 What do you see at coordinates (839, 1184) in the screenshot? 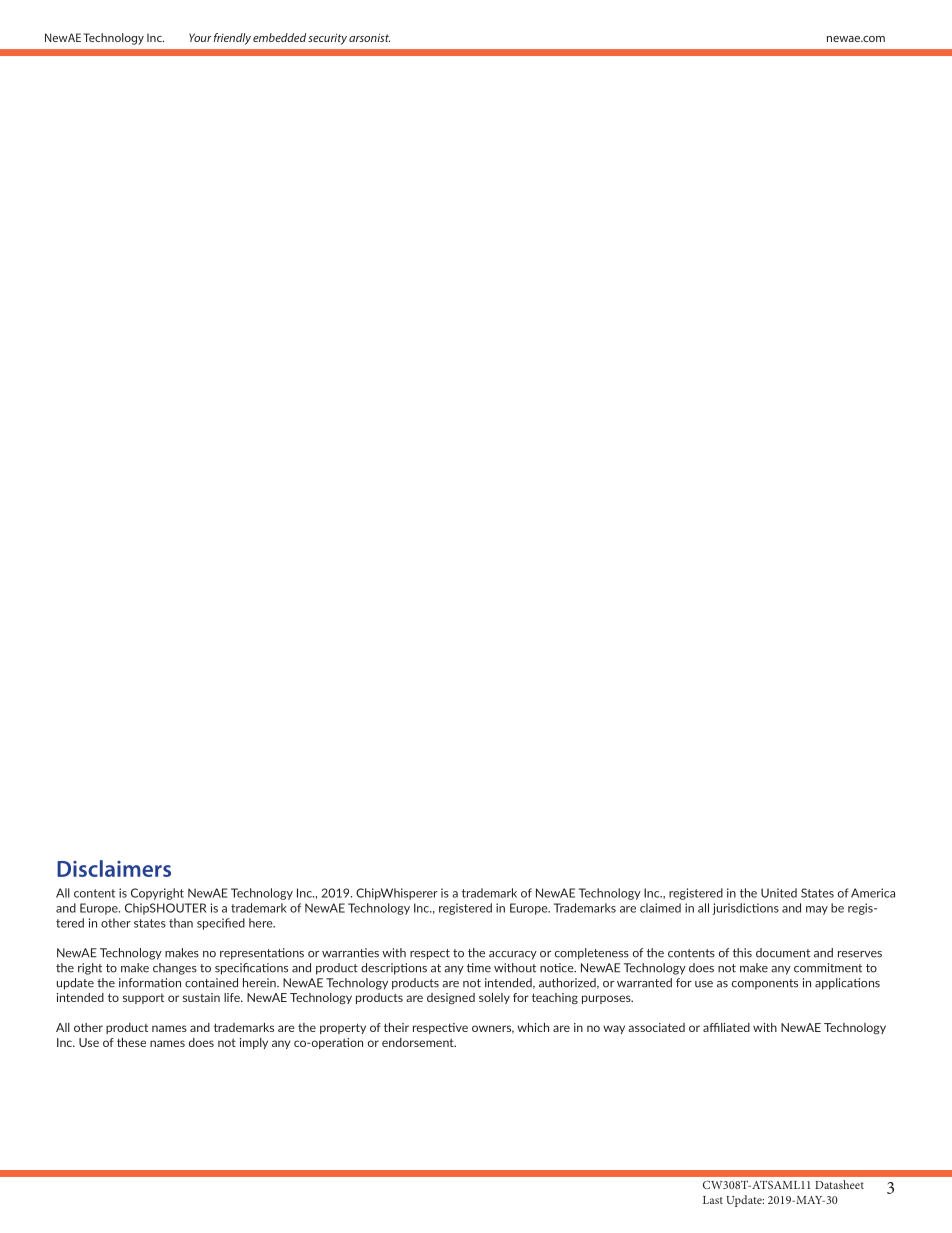
I see `Datasheet` at bounding box center [839, 1184].
